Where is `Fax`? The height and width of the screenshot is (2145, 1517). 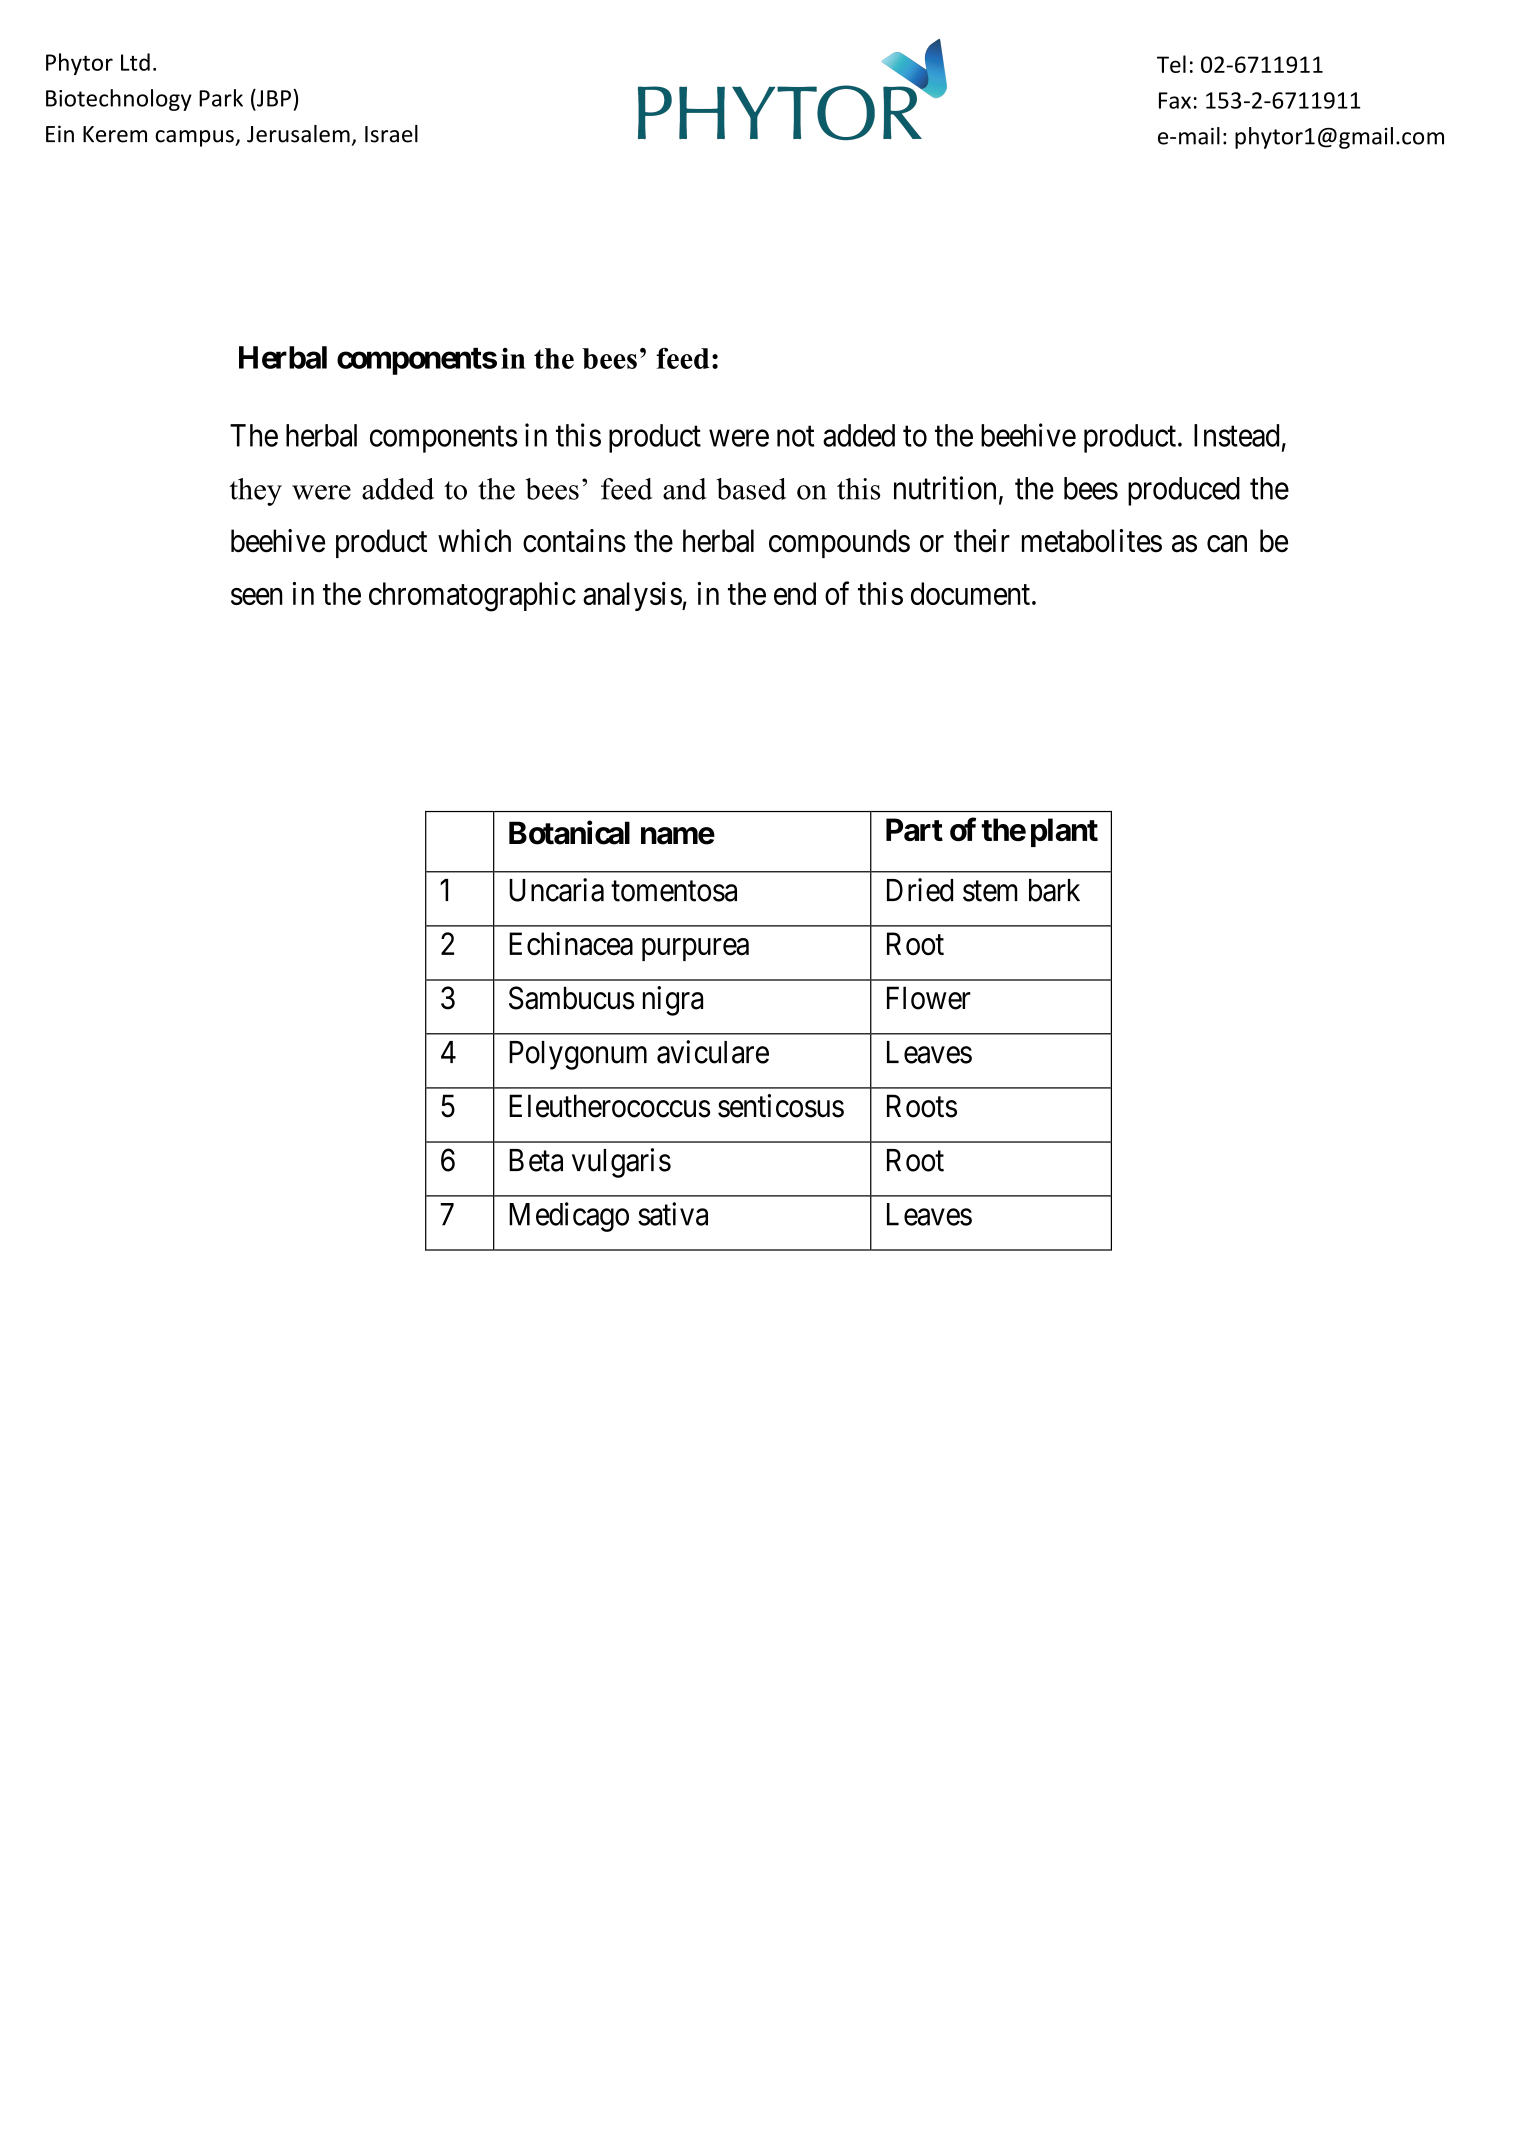 Fax is located at coordinates (1175, 100).
